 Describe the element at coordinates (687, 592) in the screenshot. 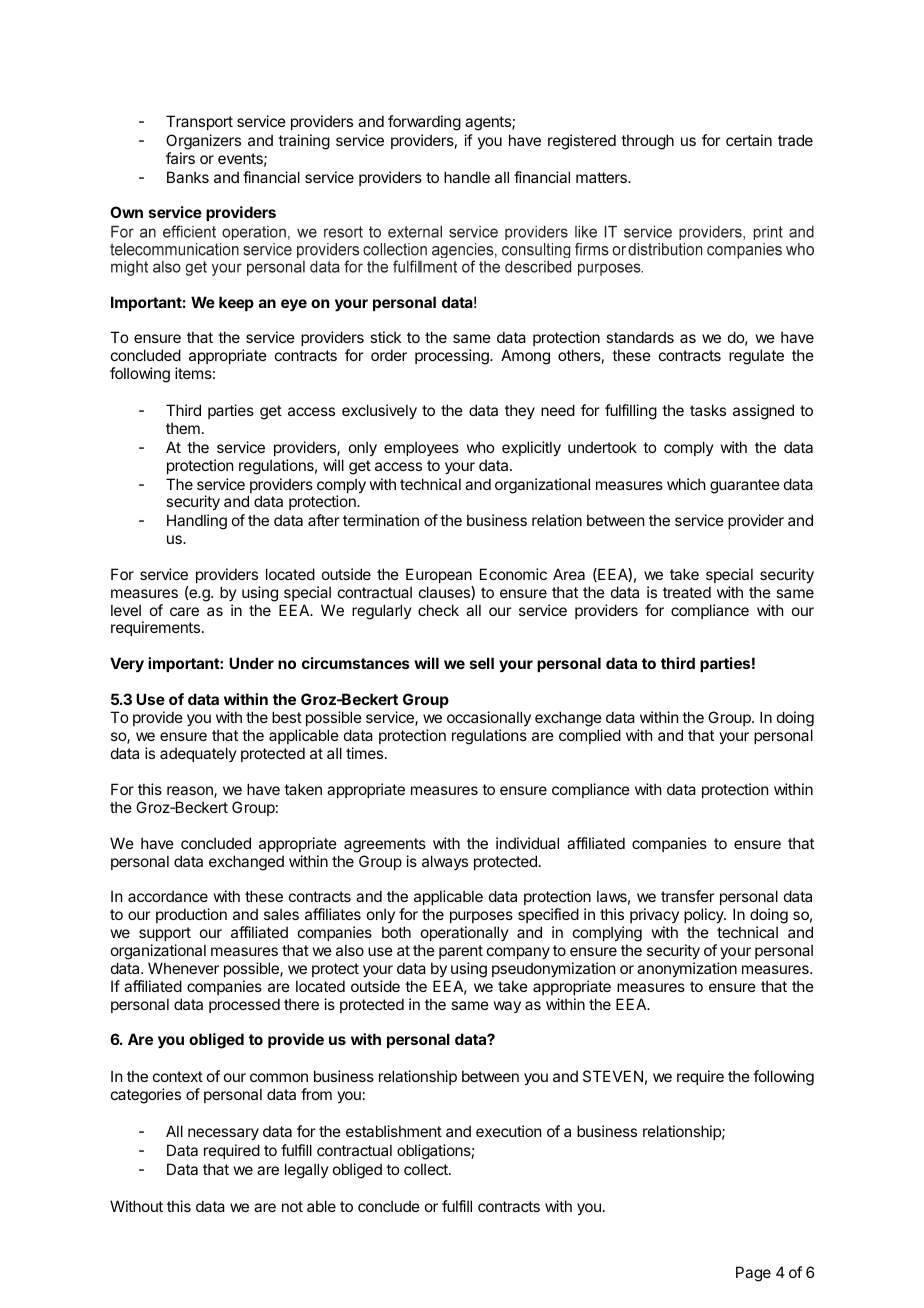

I see `treated` at that location.
